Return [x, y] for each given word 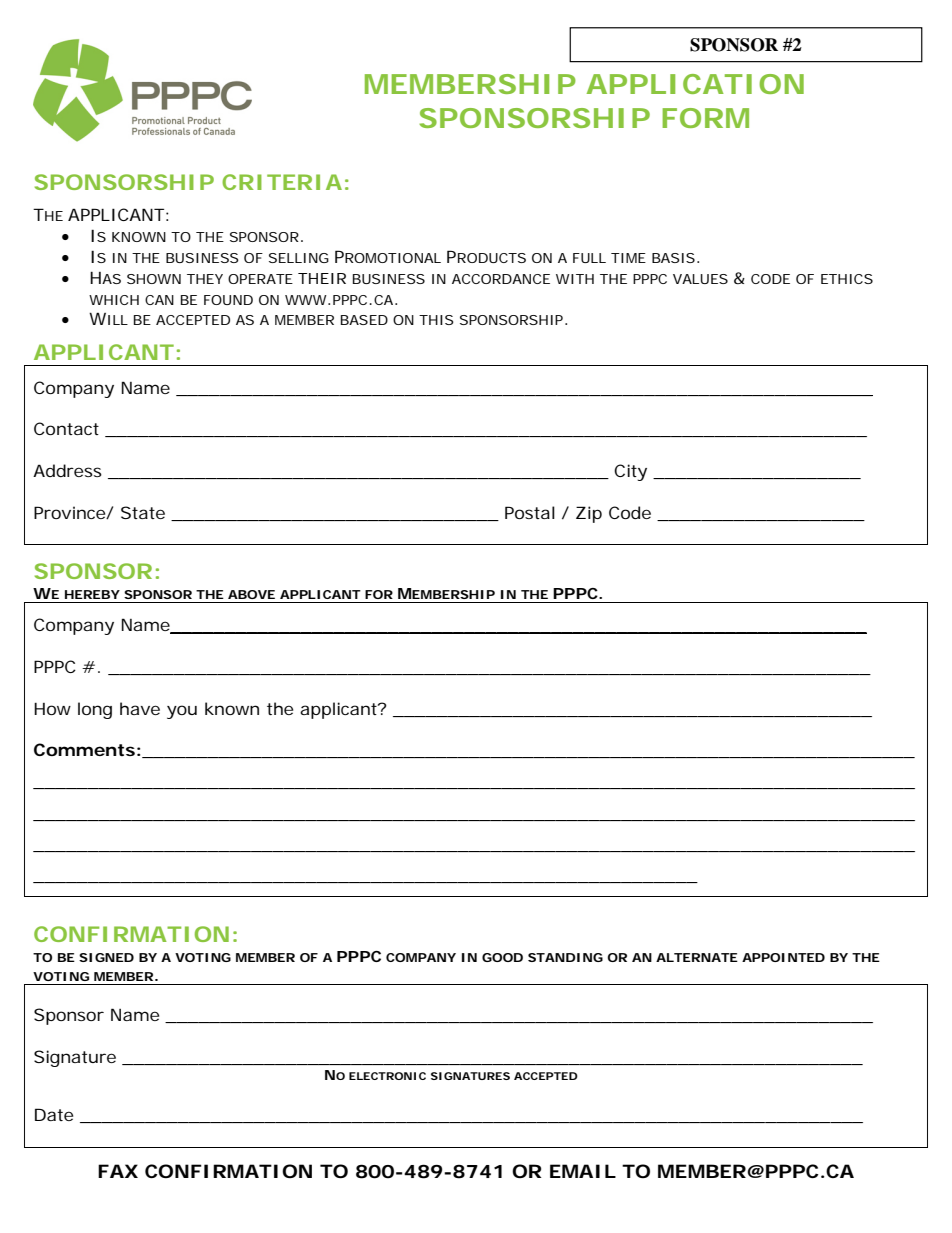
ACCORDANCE [501, 279]
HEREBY [92, 594]
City [630, 472]
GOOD [502, 957]
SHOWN [154, 279]
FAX [118, 1171]
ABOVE [251, 594]
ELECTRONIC [387, 1076]
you [182, 712]
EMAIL [583, 1171]
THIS [436, 320]
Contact [66, 428]
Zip [589, 514]
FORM [705, 118]
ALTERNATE [697, 957]
